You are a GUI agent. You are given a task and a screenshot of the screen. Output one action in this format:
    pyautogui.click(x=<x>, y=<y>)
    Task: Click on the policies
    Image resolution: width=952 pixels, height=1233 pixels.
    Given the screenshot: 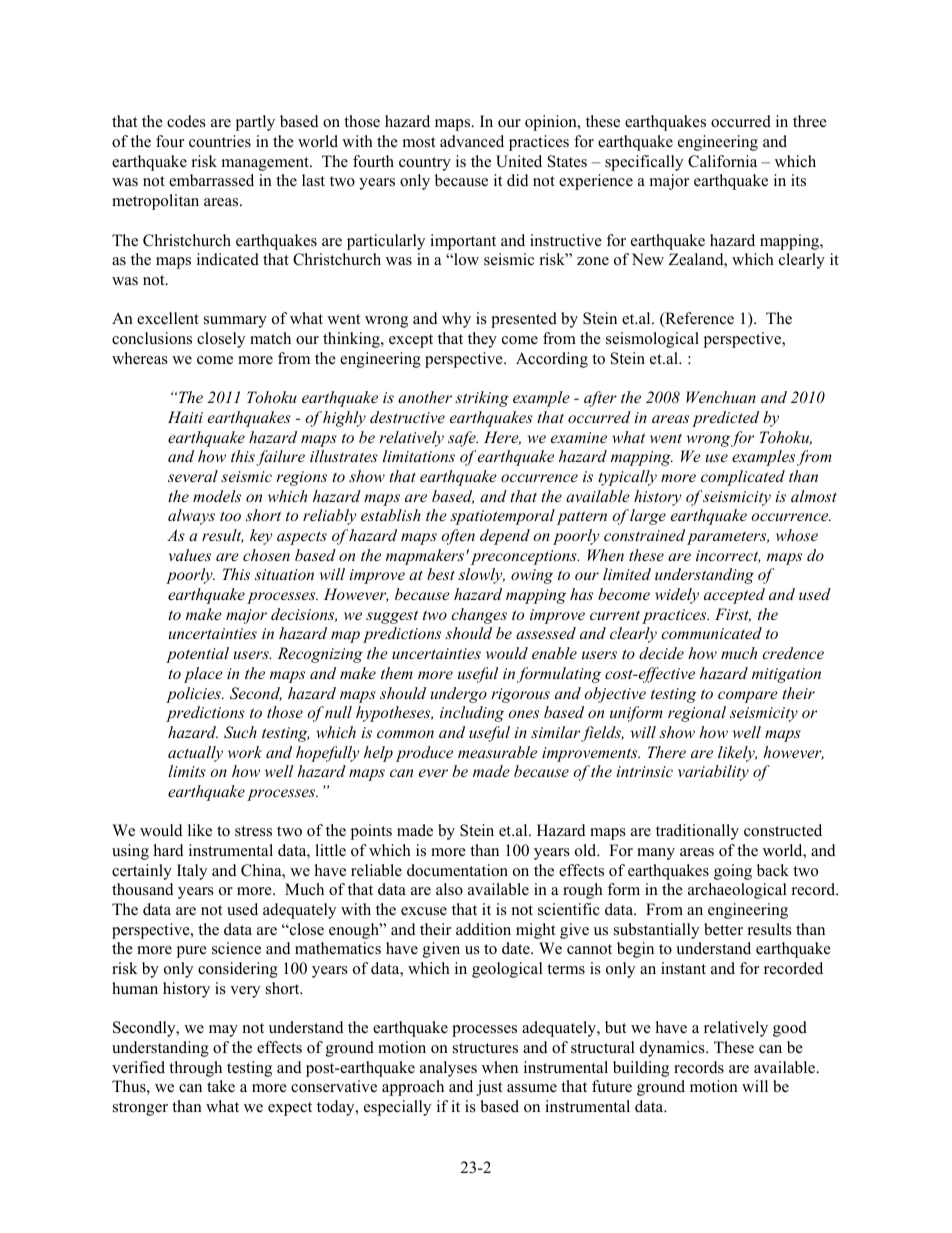 What is the action you would take?
    pyautogui.click(x=194, y=695)
